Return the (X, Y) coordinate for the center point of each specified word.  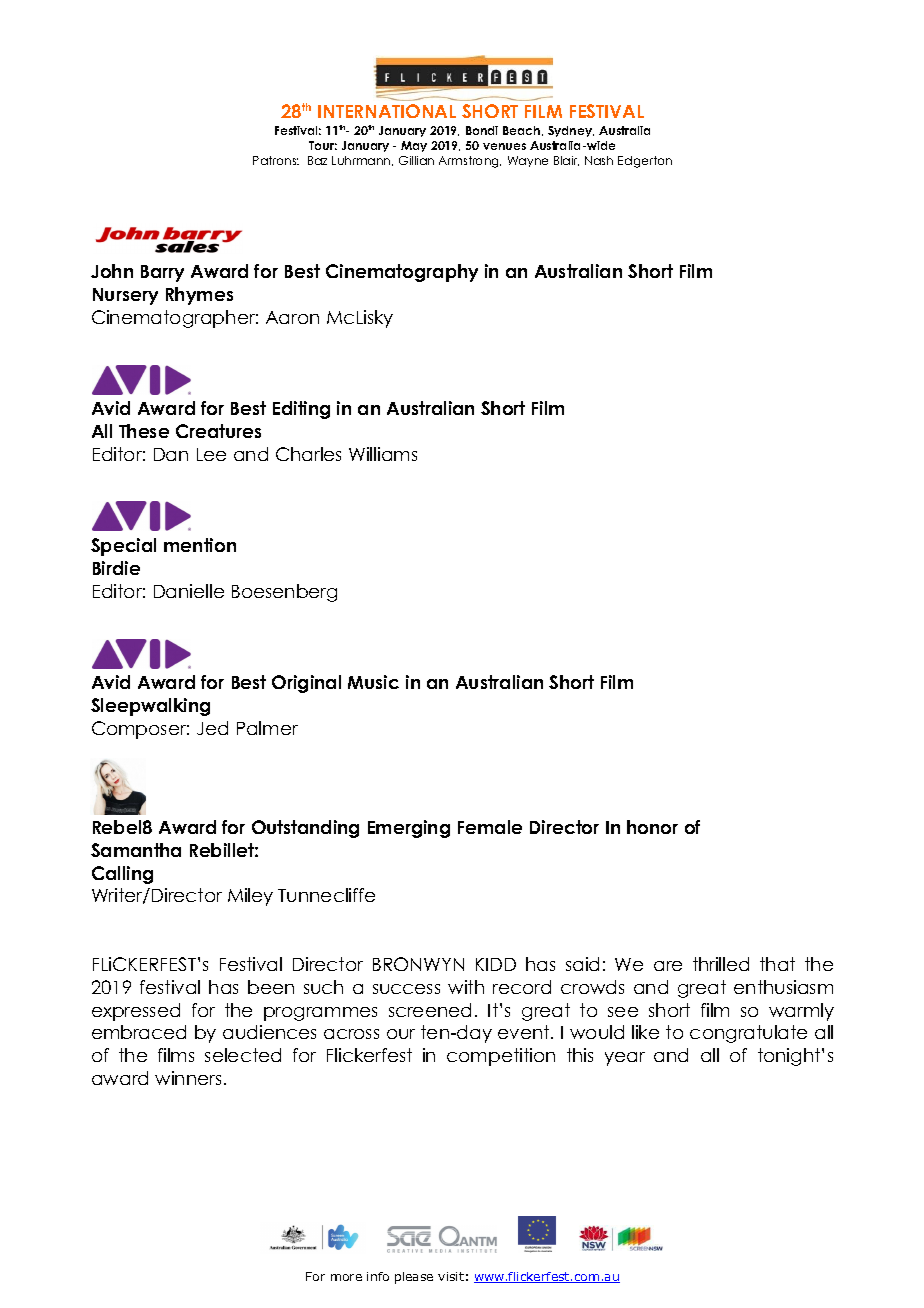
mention (200, 545)
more (346, 1277)
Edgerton (645, 162)
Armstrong (470, 162)
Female (490, 827)
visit (451, 1276)
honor (652, 827)
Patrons (276, 160)
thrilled (721, 964)
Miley (250, 897)
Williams (383, 454)
